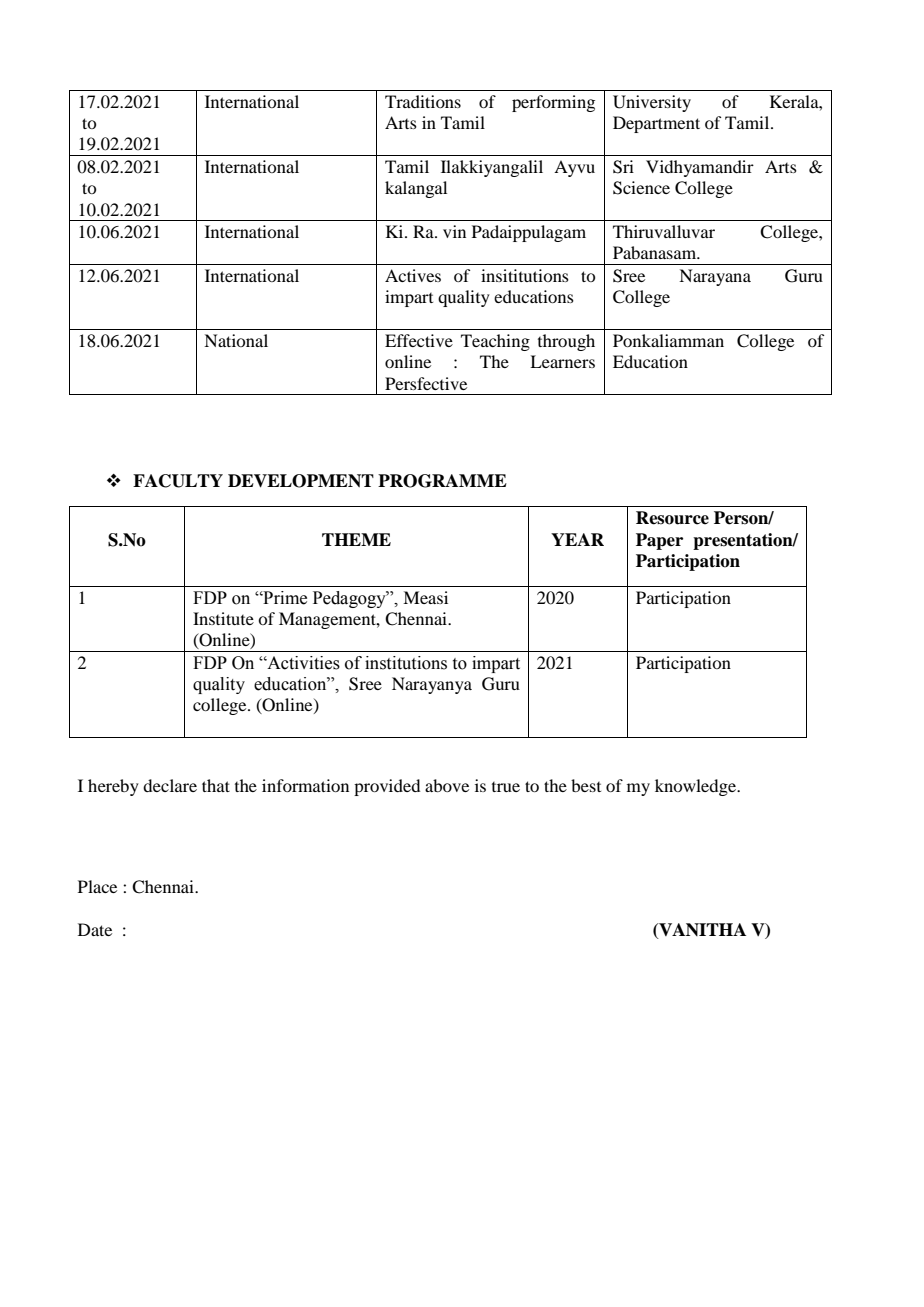 This screenshot has height=1307, width=924. I want to click on performing, so click(553, 103).
